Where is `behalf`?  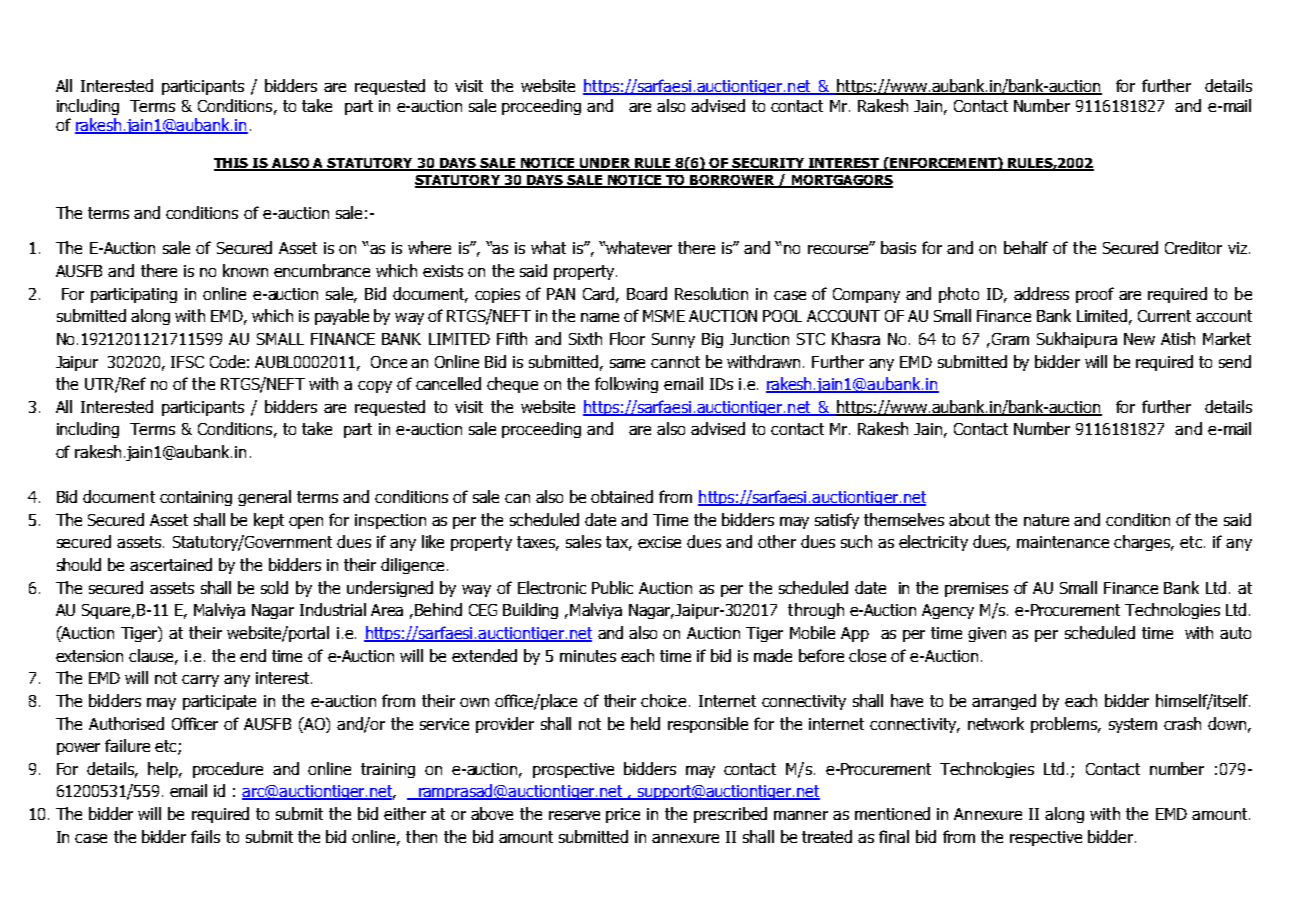 behalf is located at coordinates (1026, 247).
